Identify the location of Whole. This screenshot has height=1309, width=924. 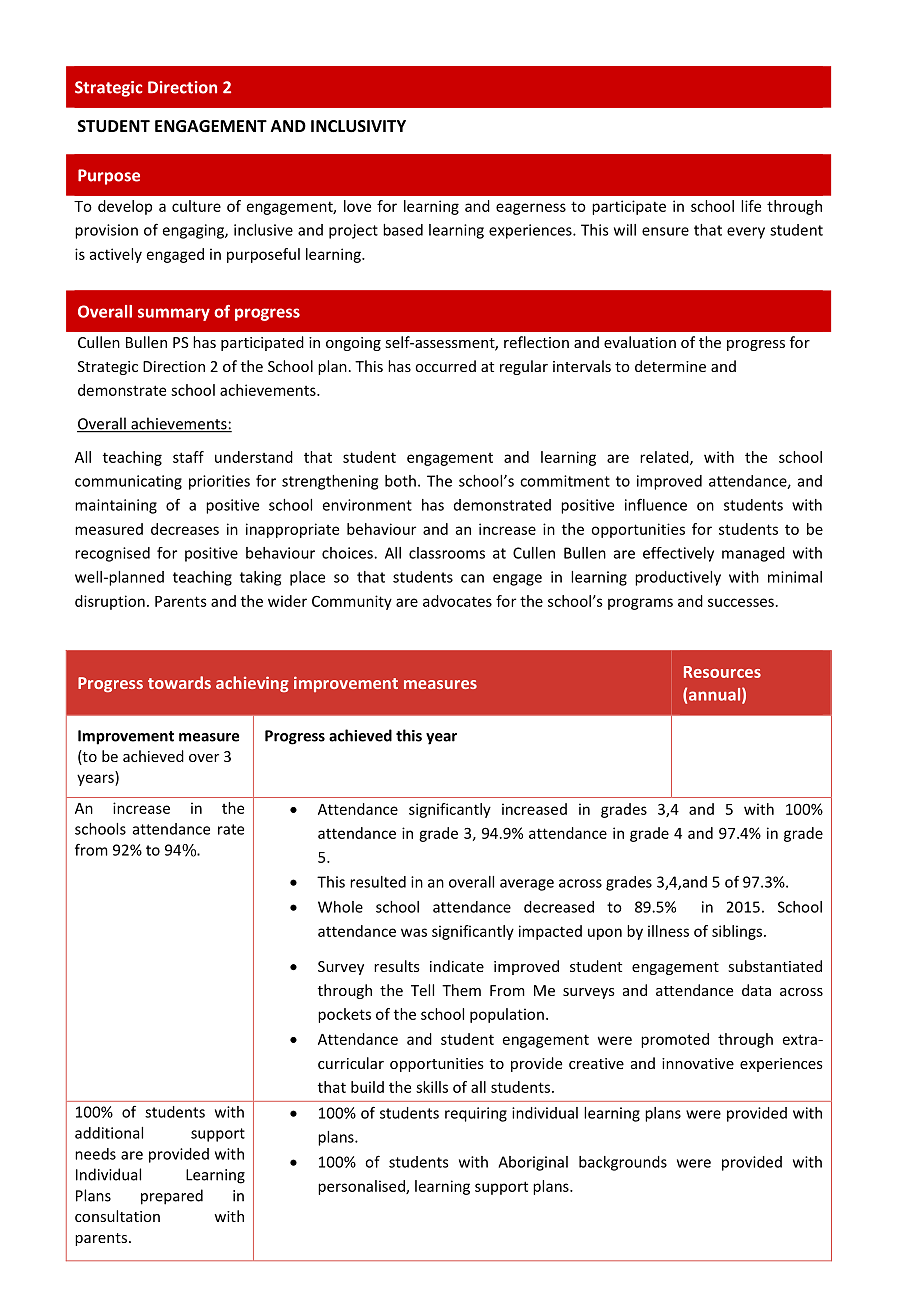
(340, 907).
